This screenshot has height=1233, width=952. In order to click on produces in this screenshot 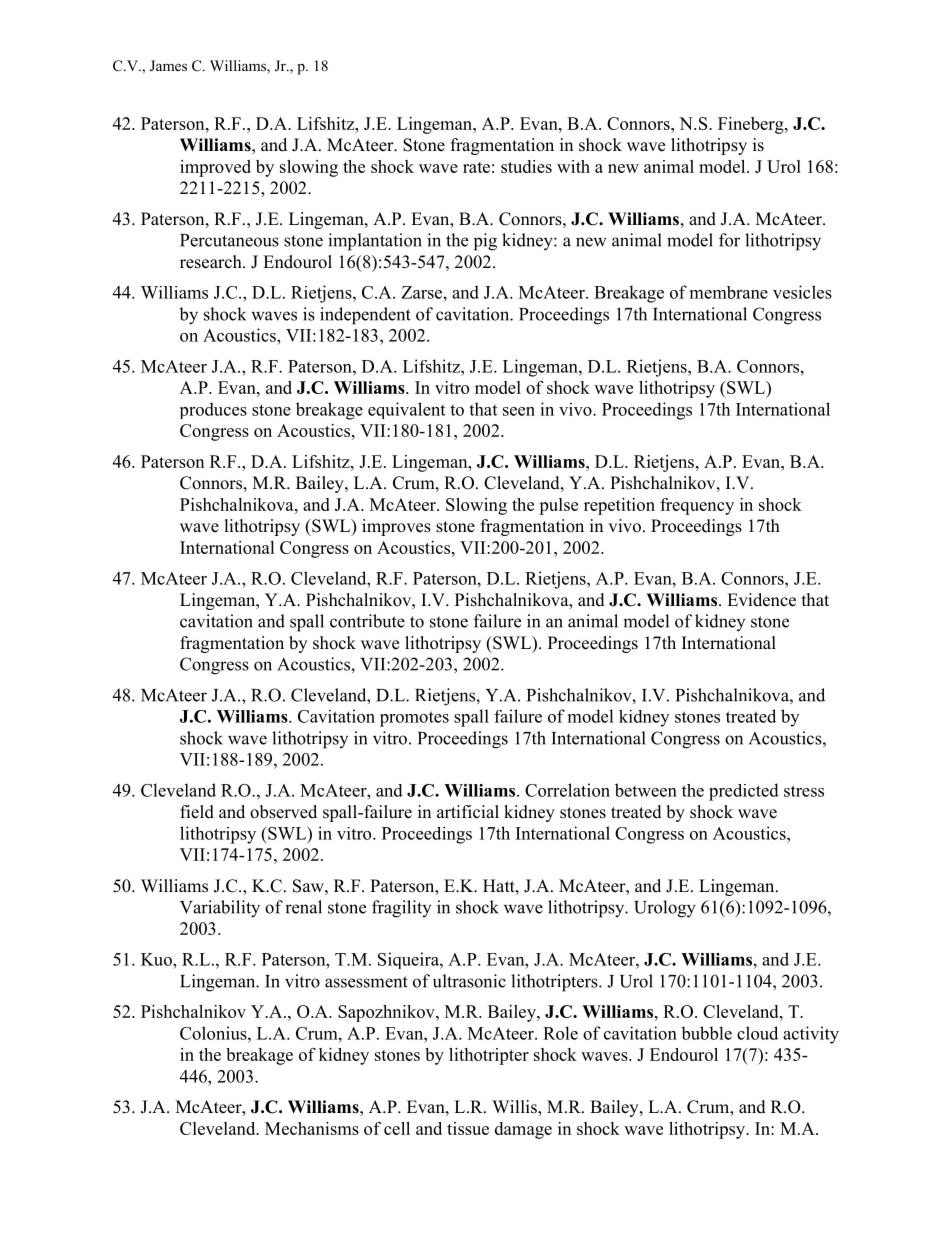, I will do `click(213, 410)`.
